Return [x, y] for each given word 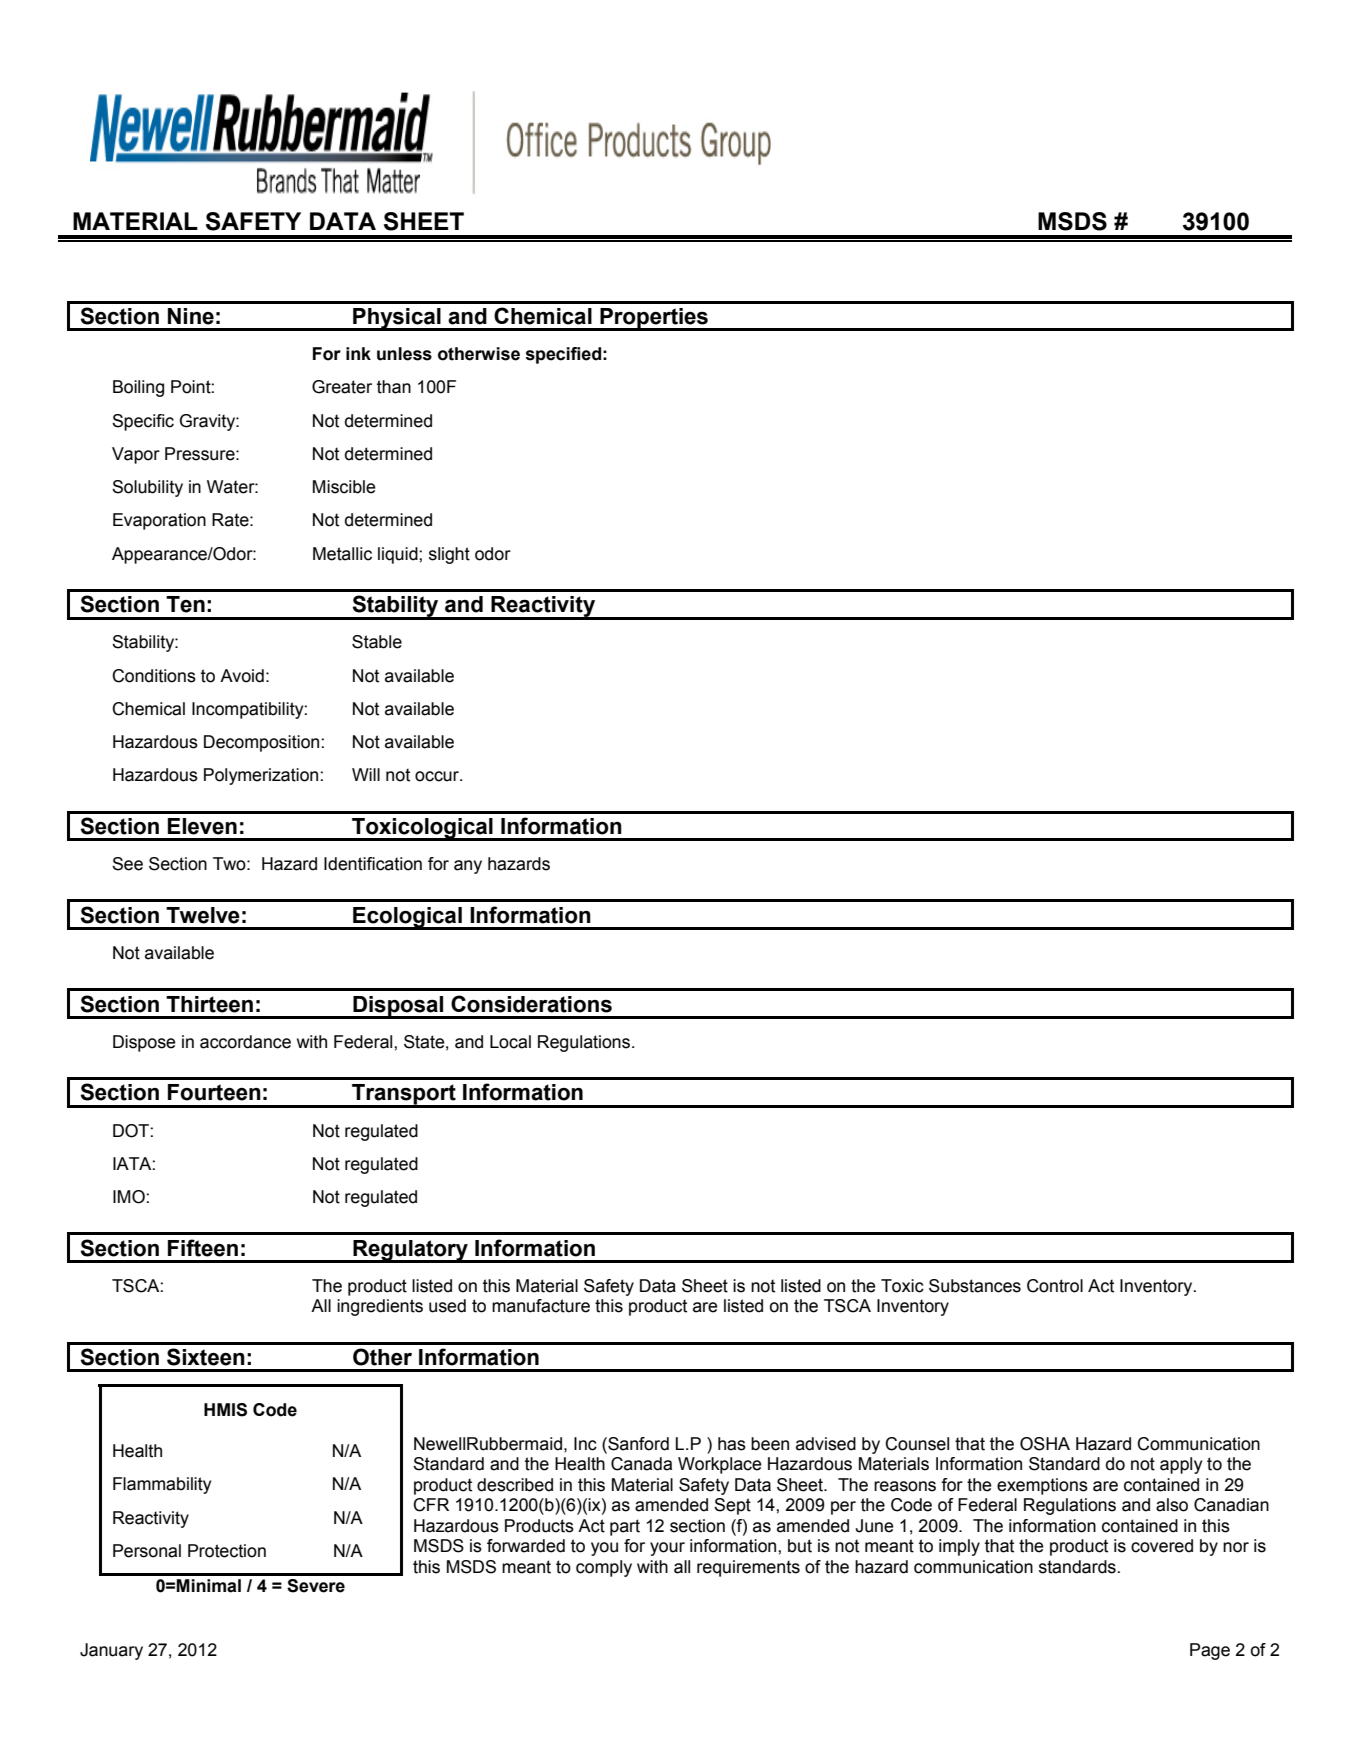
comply [604, 1568]
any [468, 867]
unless [404, 354]
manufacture [541, 1306]
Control [1055, 1286]
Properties [654, 319]
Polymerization [261, 776]
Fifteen [203, 1248]
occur [438, 776]
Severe [316, 1586]
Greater [342, 387]
